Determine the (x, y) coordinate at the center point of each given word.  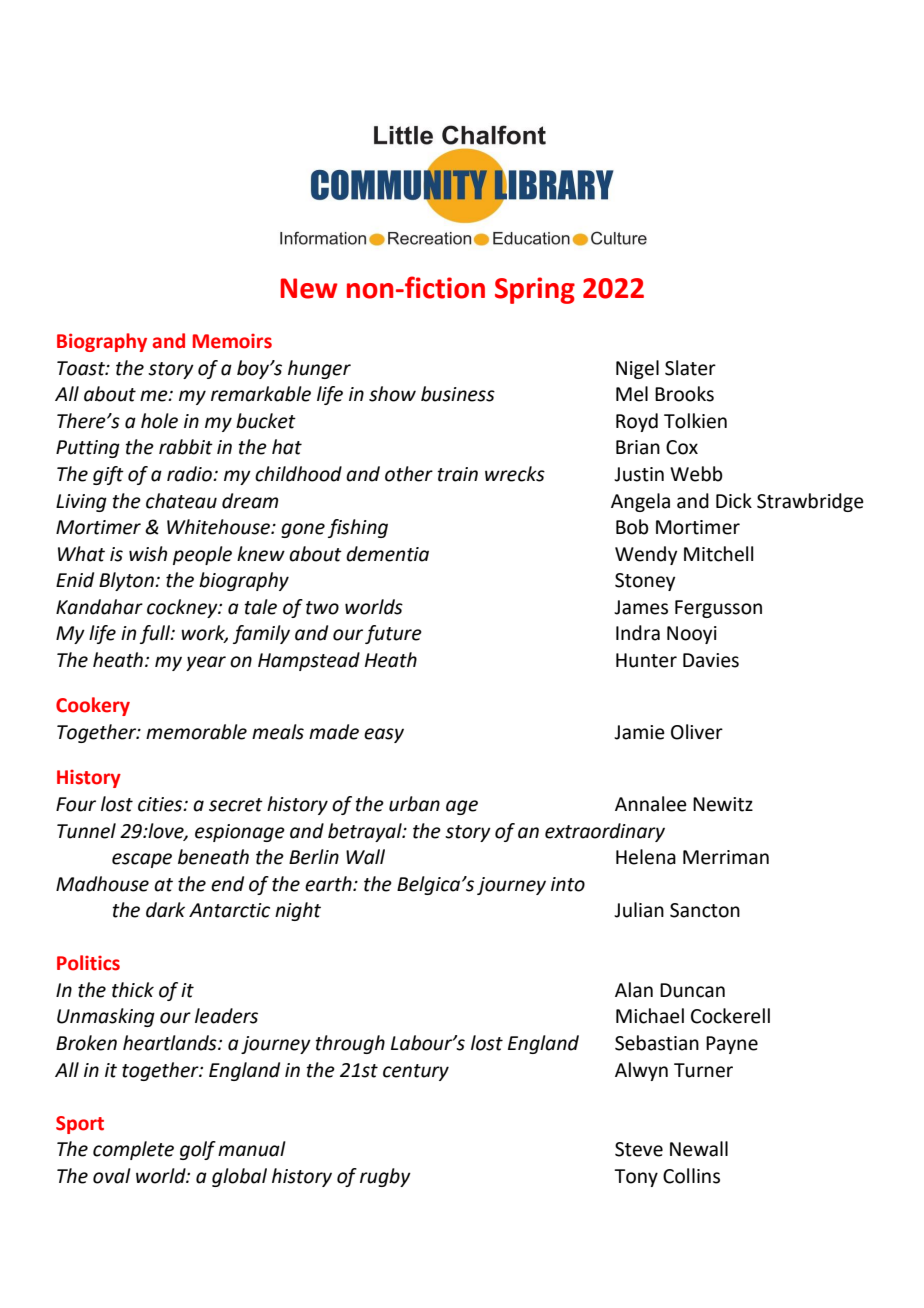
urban (414, 804)
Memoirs (232, 341)
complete (133, 1150)
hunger (319, 369)
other (409, 474)
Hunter (646, 660)
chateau (181, 501)
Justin (639, 474)
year (206, 663)
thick (133, 990)
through (350, 1044)
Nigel (637, 369)
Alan (634, 990)
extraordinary (605, 832)
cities (161, 804)
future (393, 634)
